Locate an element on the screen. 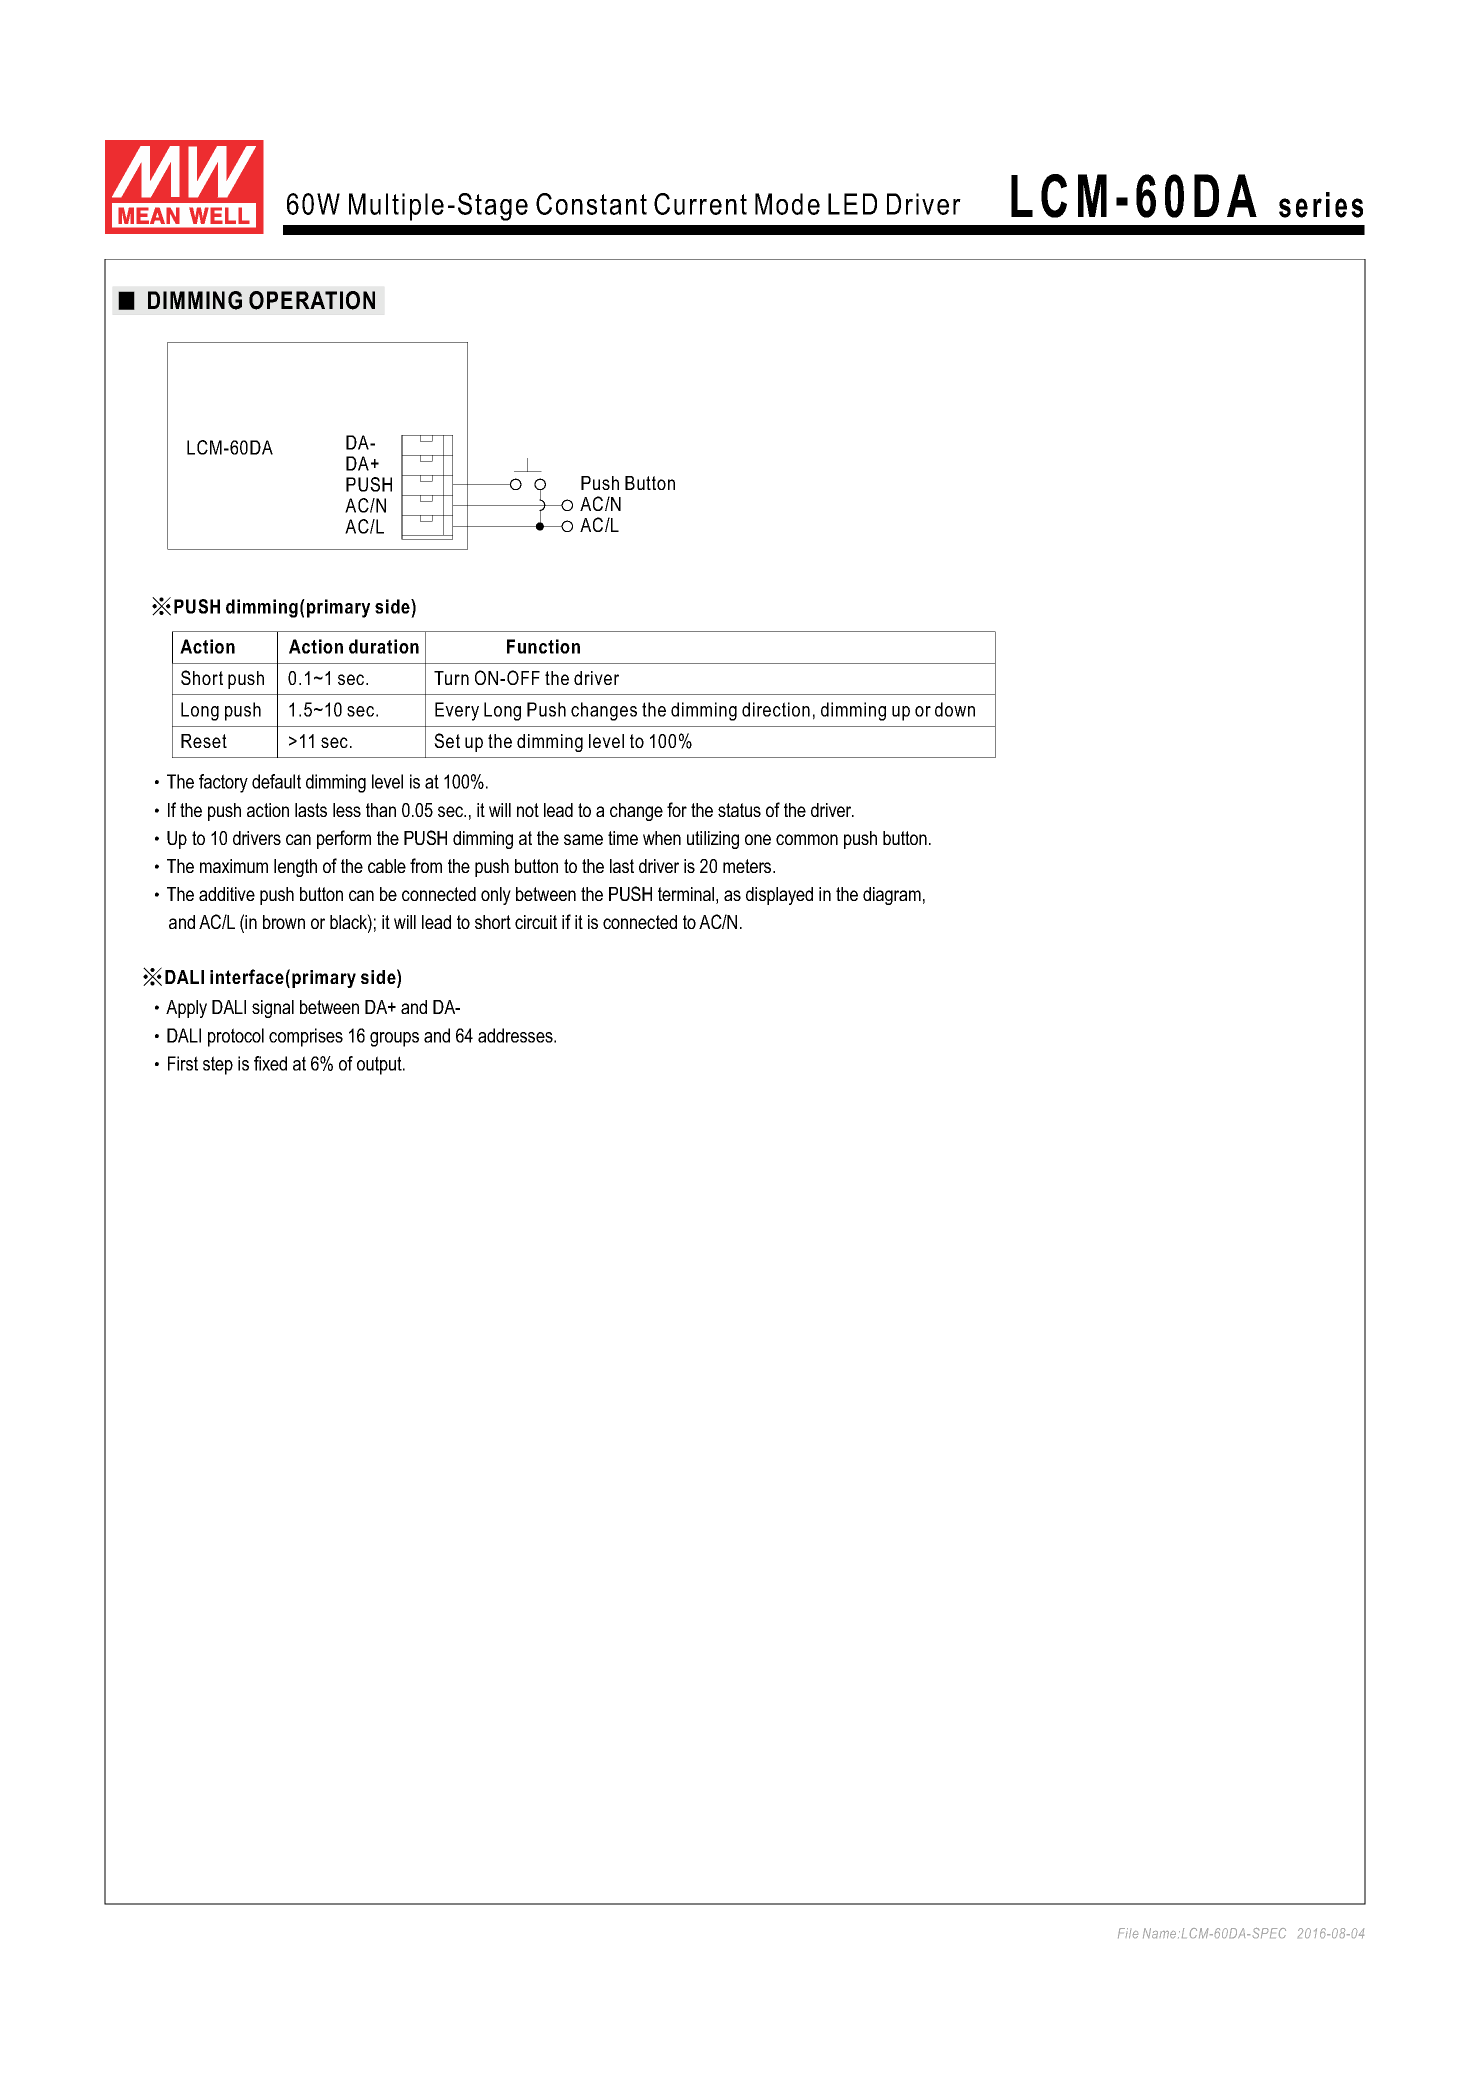 This screenshot has width=1470, height=2079. OPERATION is located at coordinates (312, 300).
